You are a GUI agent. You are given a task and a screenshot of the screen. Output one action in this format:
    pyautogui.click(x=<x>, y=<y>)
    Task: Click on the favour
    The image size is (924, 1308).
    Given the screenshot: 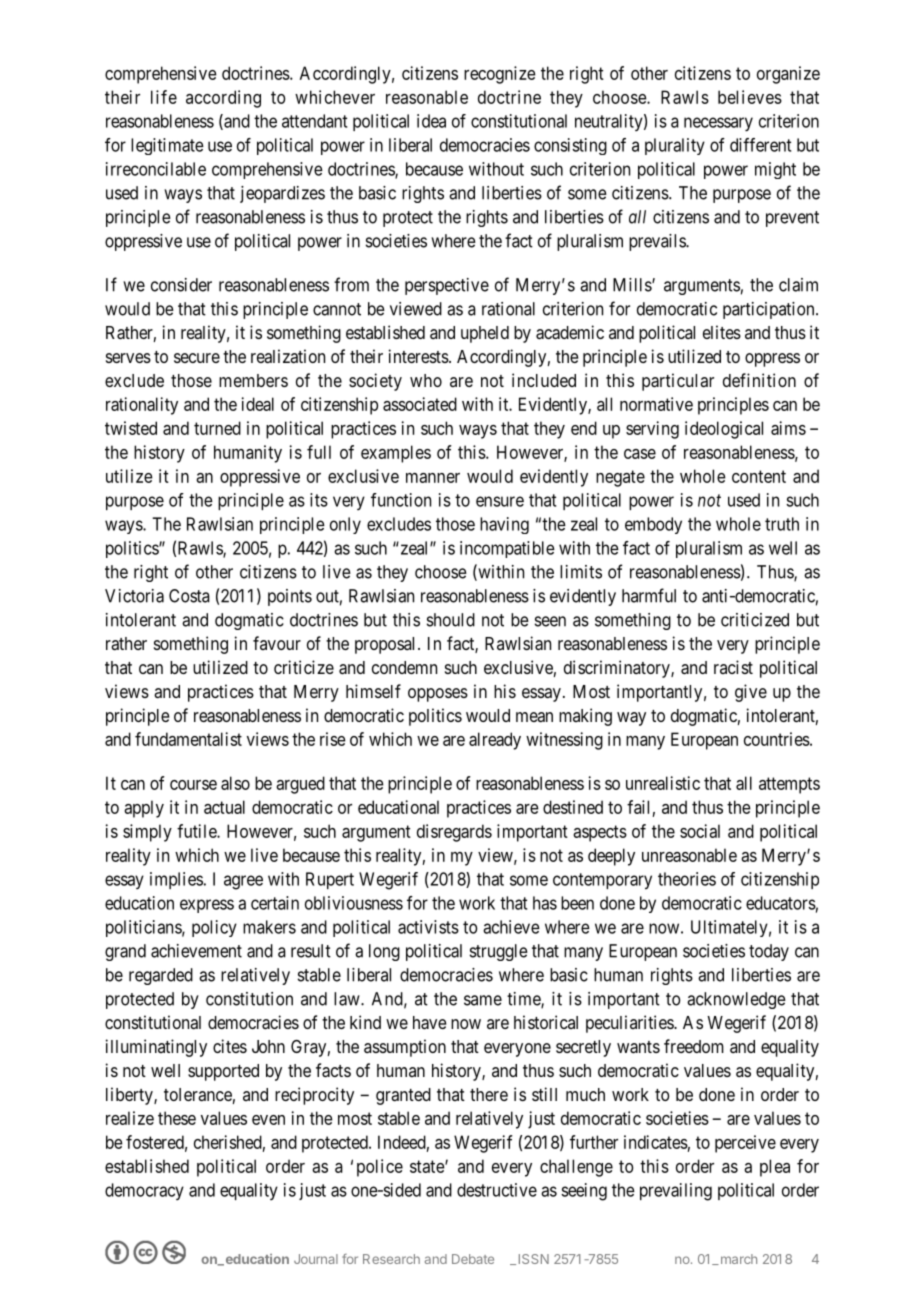 What is the action you would take?
    pyautogui.click(x=277, y=643)
